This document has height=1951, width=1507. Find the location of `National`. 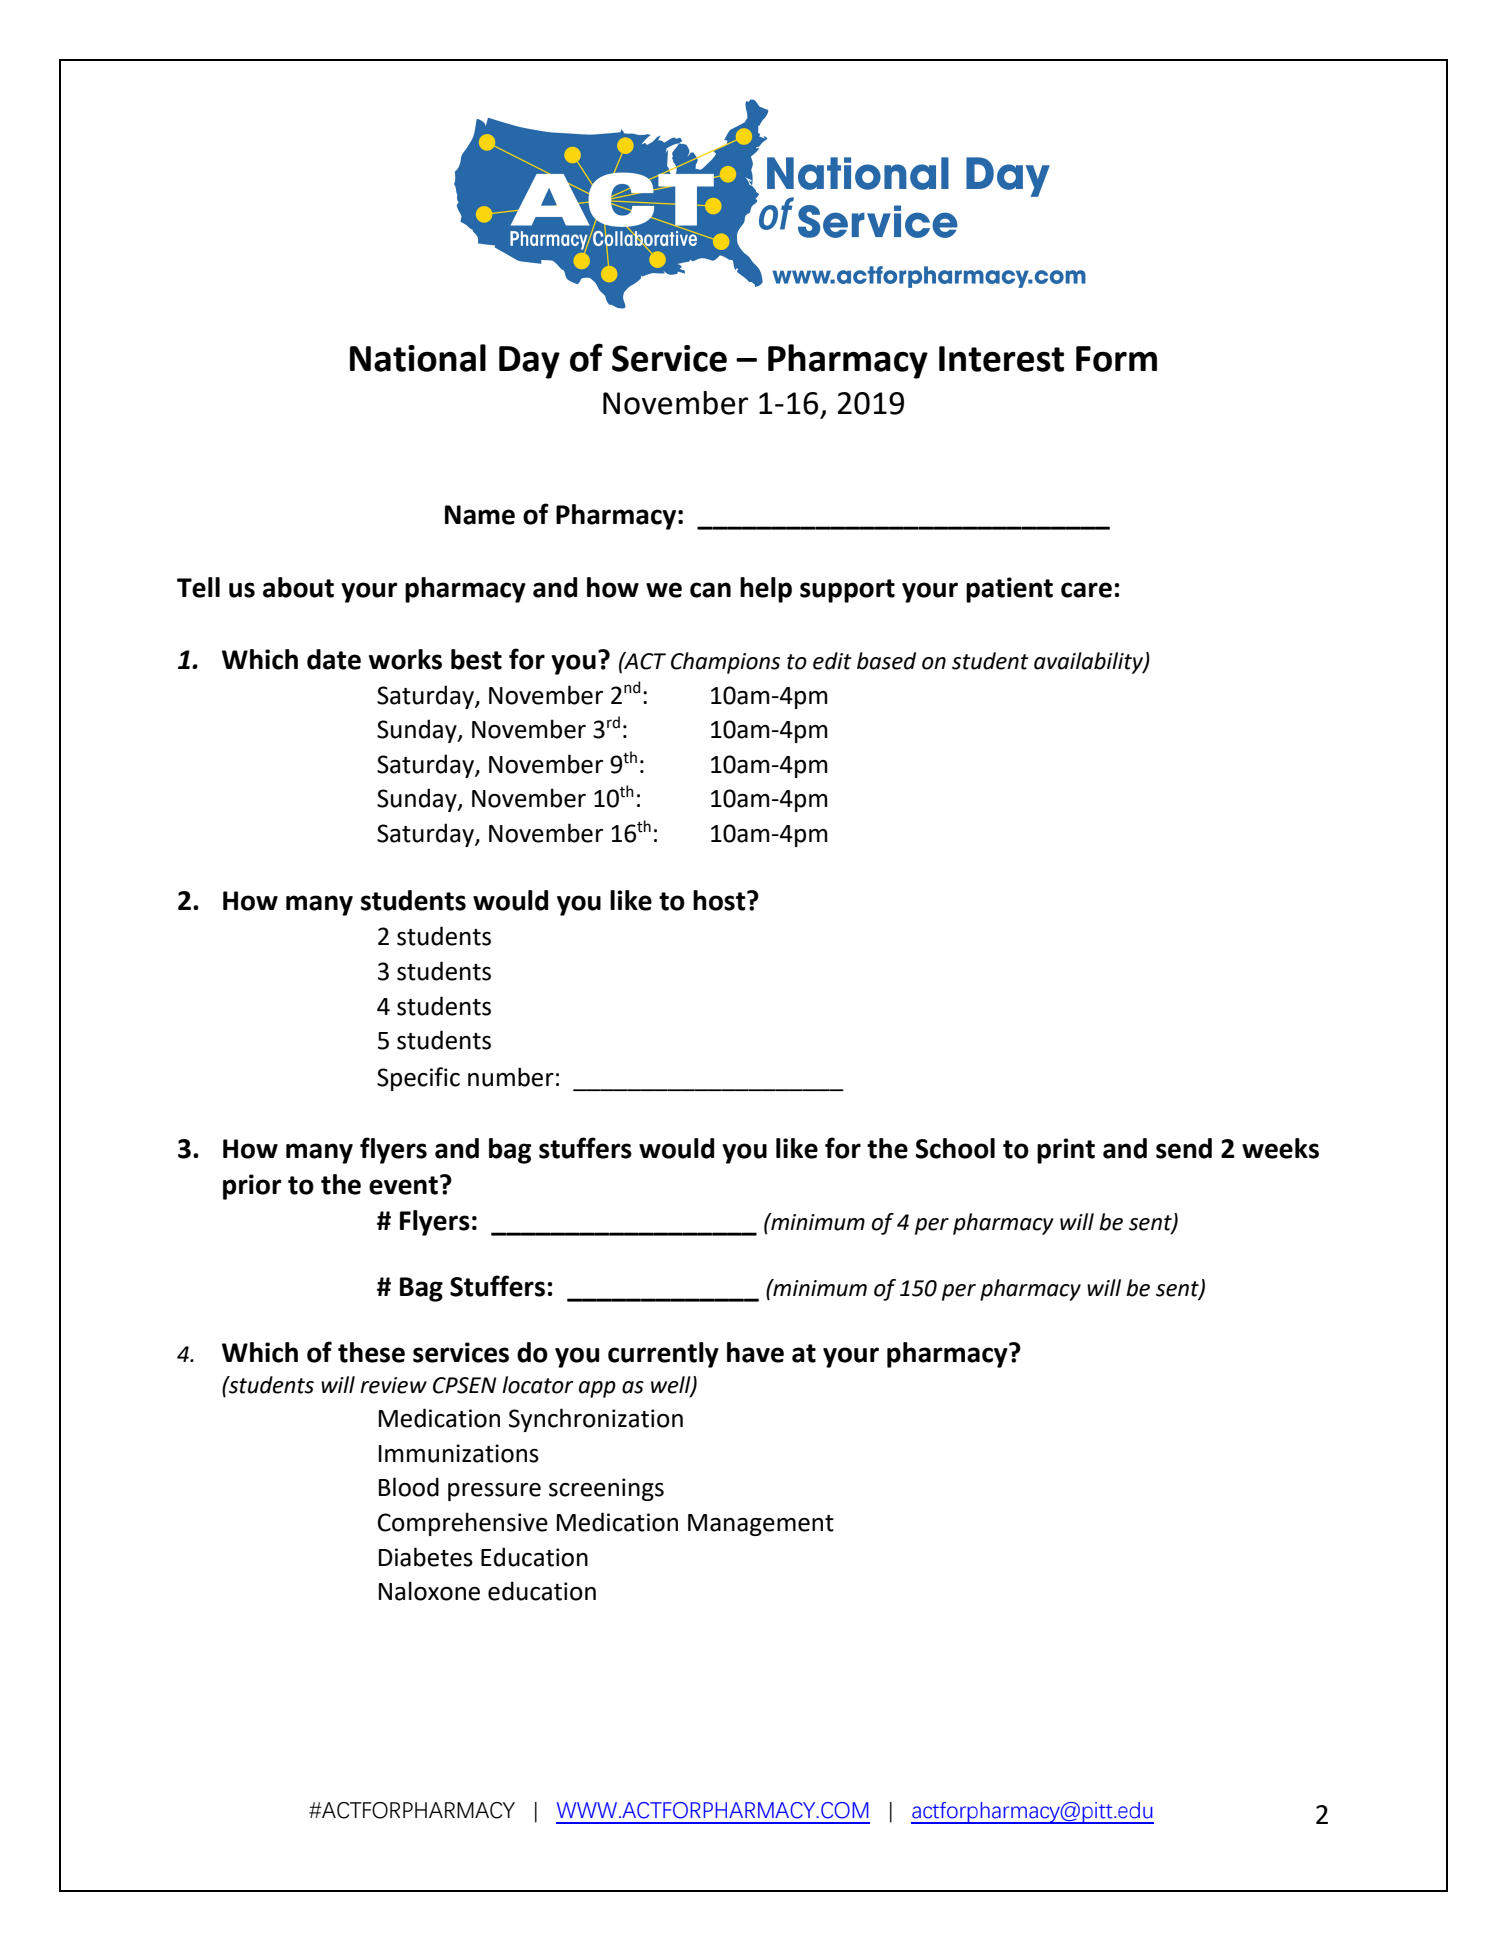

National is located at coordinates (418, 358).
